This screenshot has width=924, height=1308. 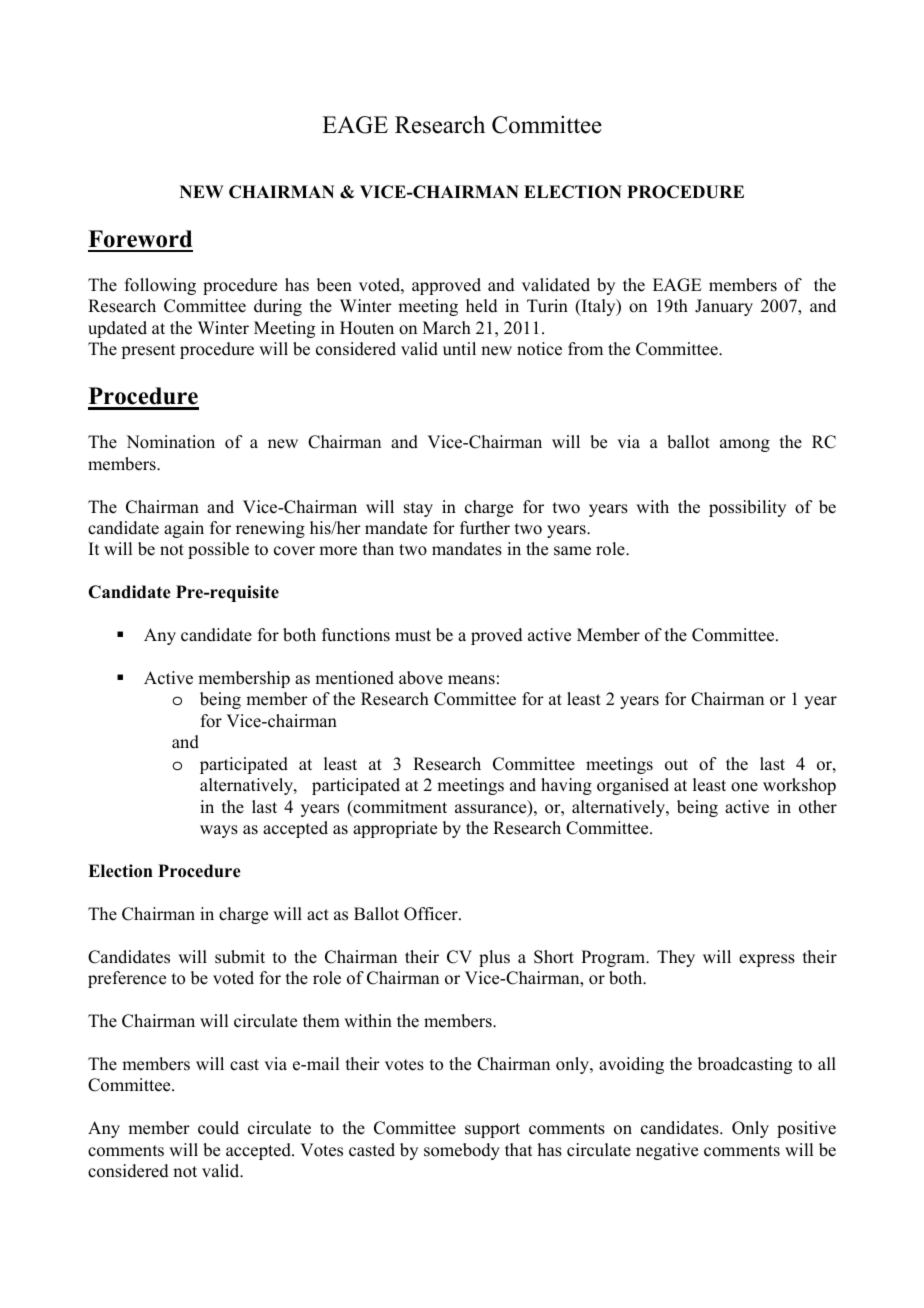 What do you see at coordinates (492, 1130) in the screenshot?
I see `support` at bounding box center [492, 1130].
